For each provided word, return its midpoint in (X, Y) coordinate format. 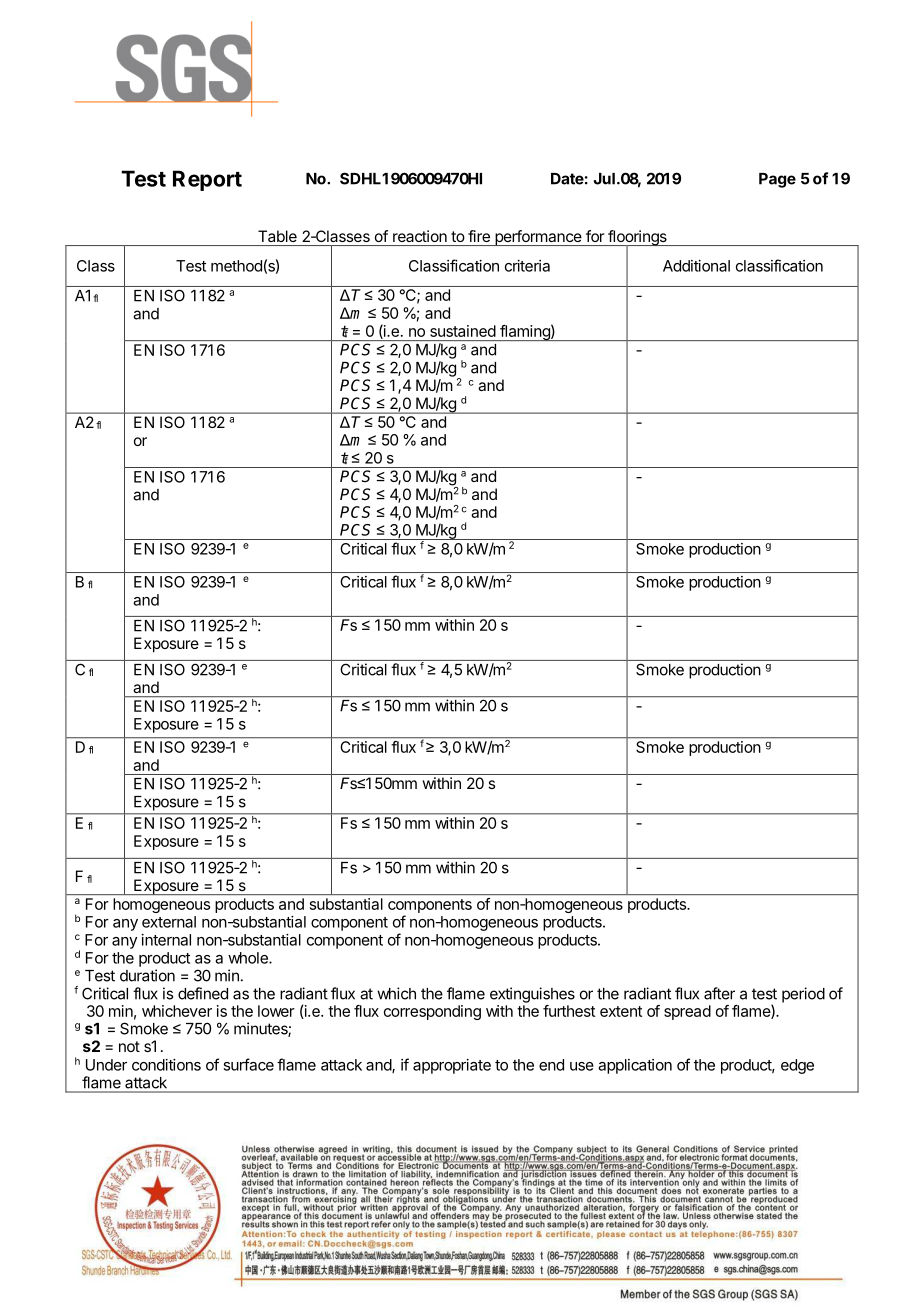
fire (479, 236)
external (169, 922)
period (803, 995)
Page (777, 180)
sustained (463, 331)
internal (166, 940)
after (719, 993)
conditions (166, 1065)
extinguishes (532, 995)
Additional (696, 266)
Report (207, 180)
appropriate (452, 1066)
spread (687, 1012)
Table (277, 236)
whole (249, 958)
